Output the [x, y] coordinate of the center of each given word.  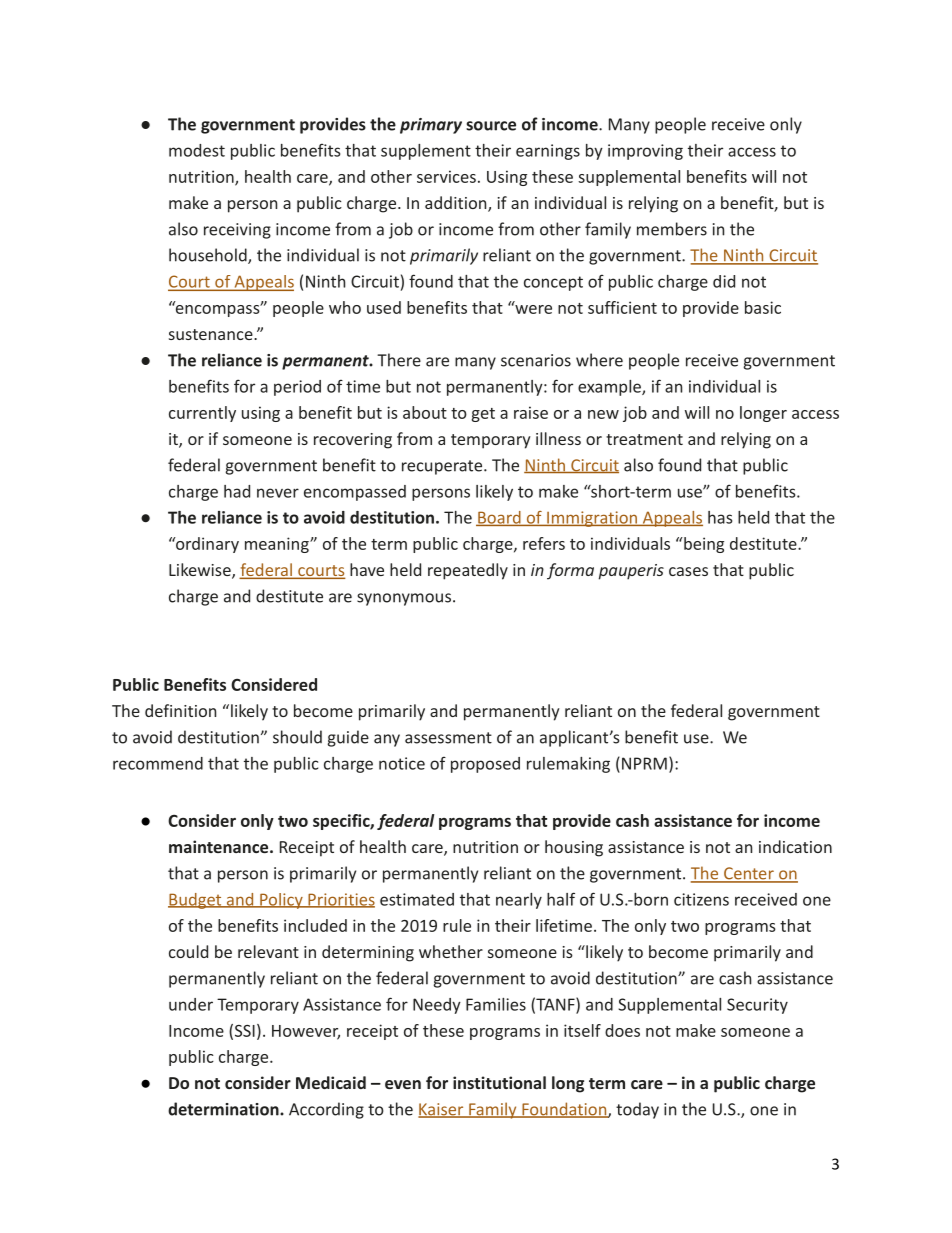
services [446, 176]
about [425, 412]
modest [197, 150]
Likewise [201, 571]
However [306, 1032]
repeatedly [468, 571]
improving [645, 152]
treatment [644, 439]
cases [688, 571]
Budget [196, 901]
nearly [519, 901]
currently [202, 414]
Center [749, 874]
